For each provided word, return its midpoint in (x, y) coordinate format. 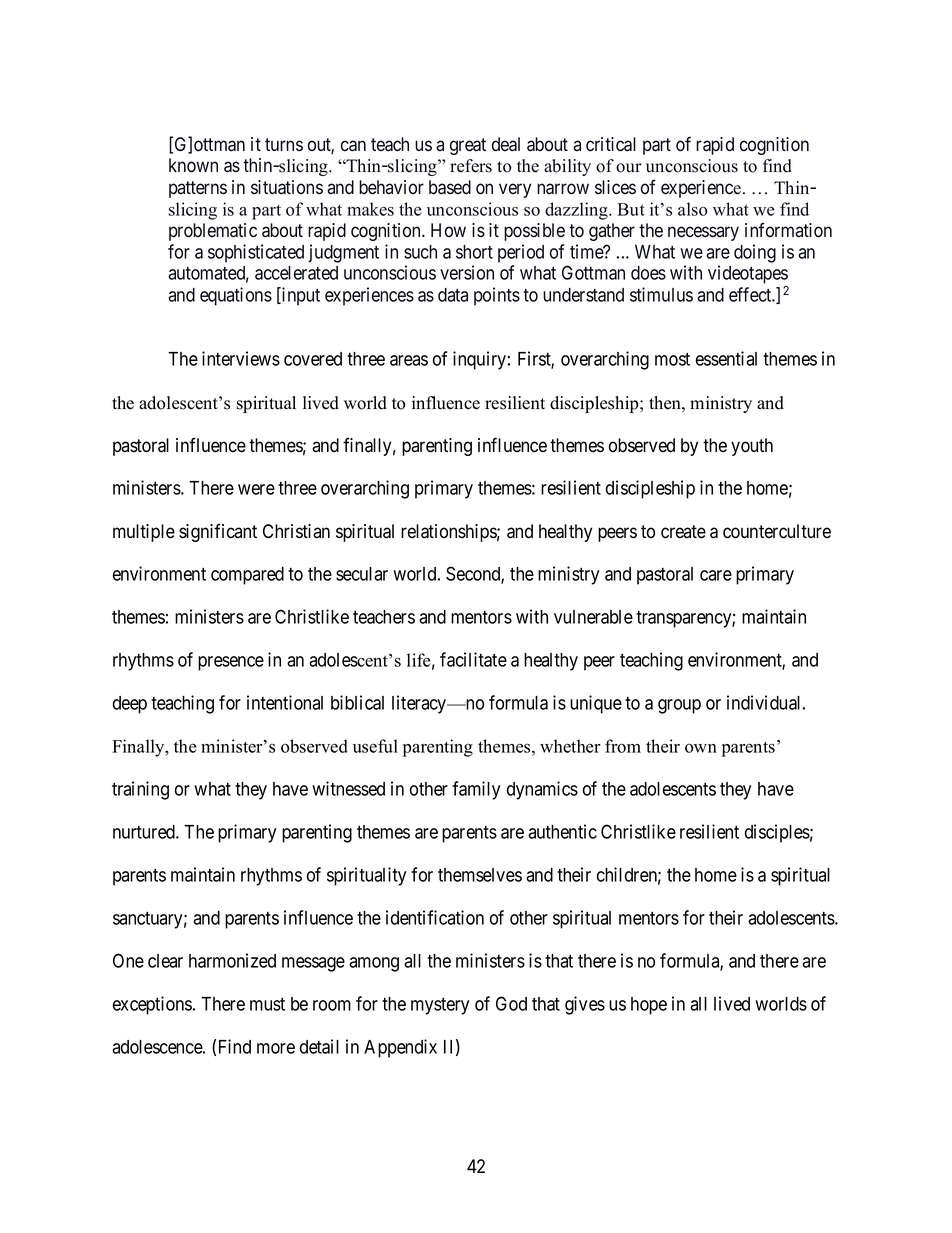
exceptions (152, 1005)
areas (409, 360)
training (140, 790)
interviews (241, 358)
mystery (440, 1006)
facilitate (473, 659)
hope (649, 1006)
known (193, 165)
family (476, 790)
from (623, 746)
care (716, 575)
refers (471, 166)
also (692, 209)
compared (247, 576)
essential (726, 358)
